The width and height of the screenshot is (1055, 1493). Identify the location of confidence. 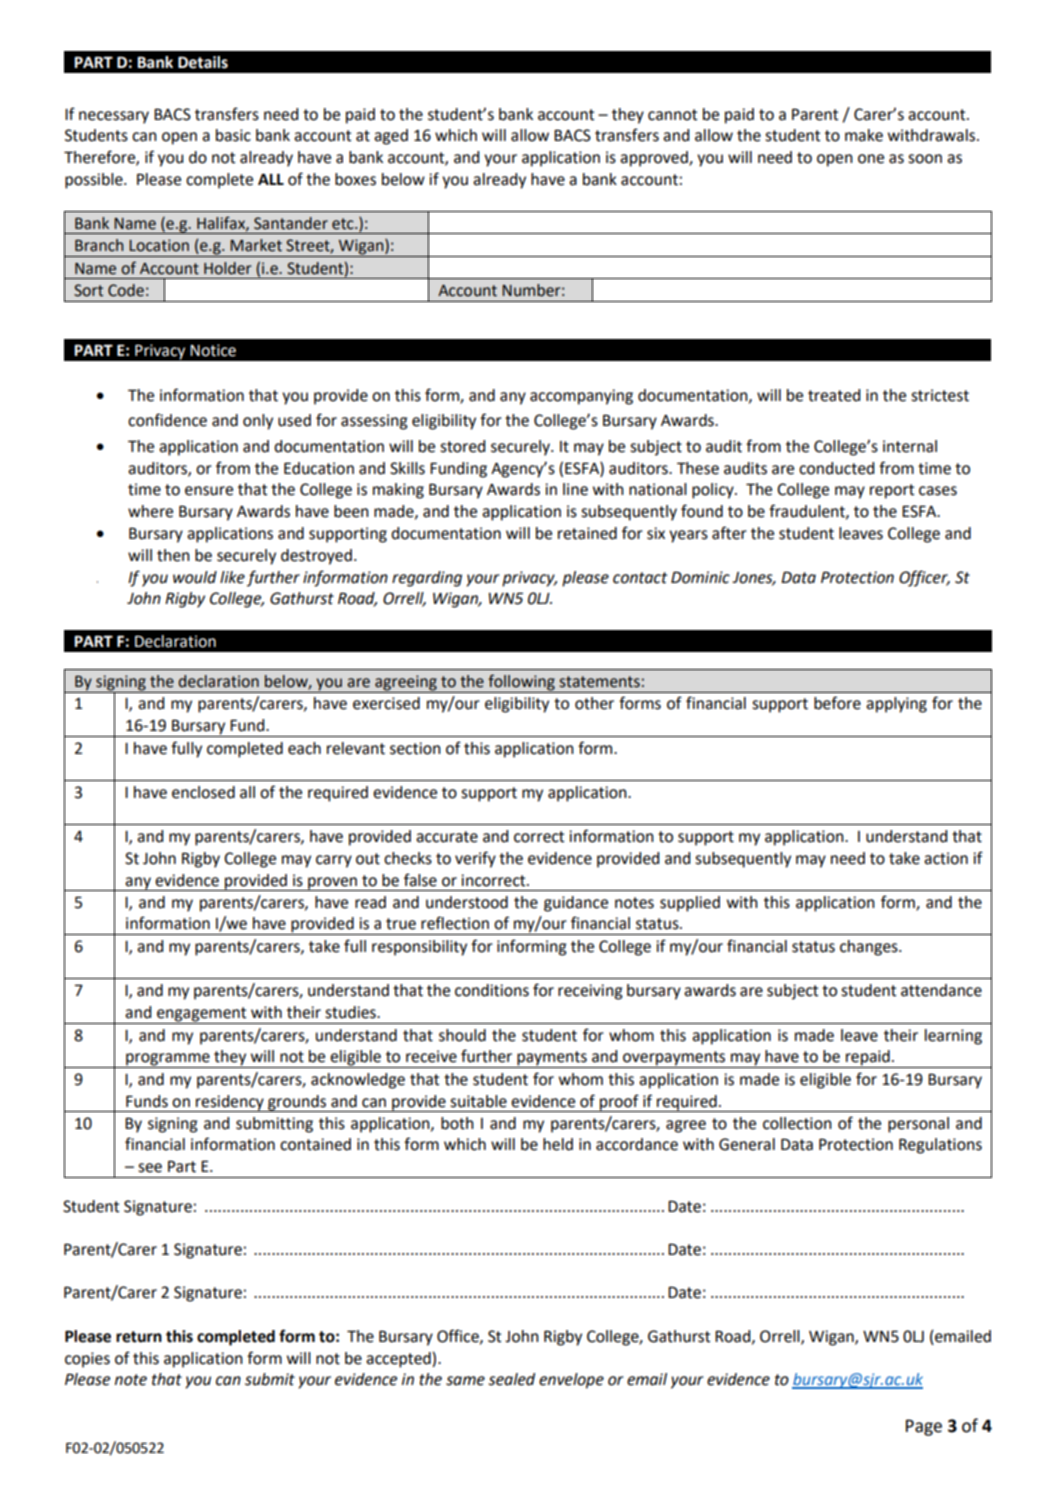
(167, 420).
